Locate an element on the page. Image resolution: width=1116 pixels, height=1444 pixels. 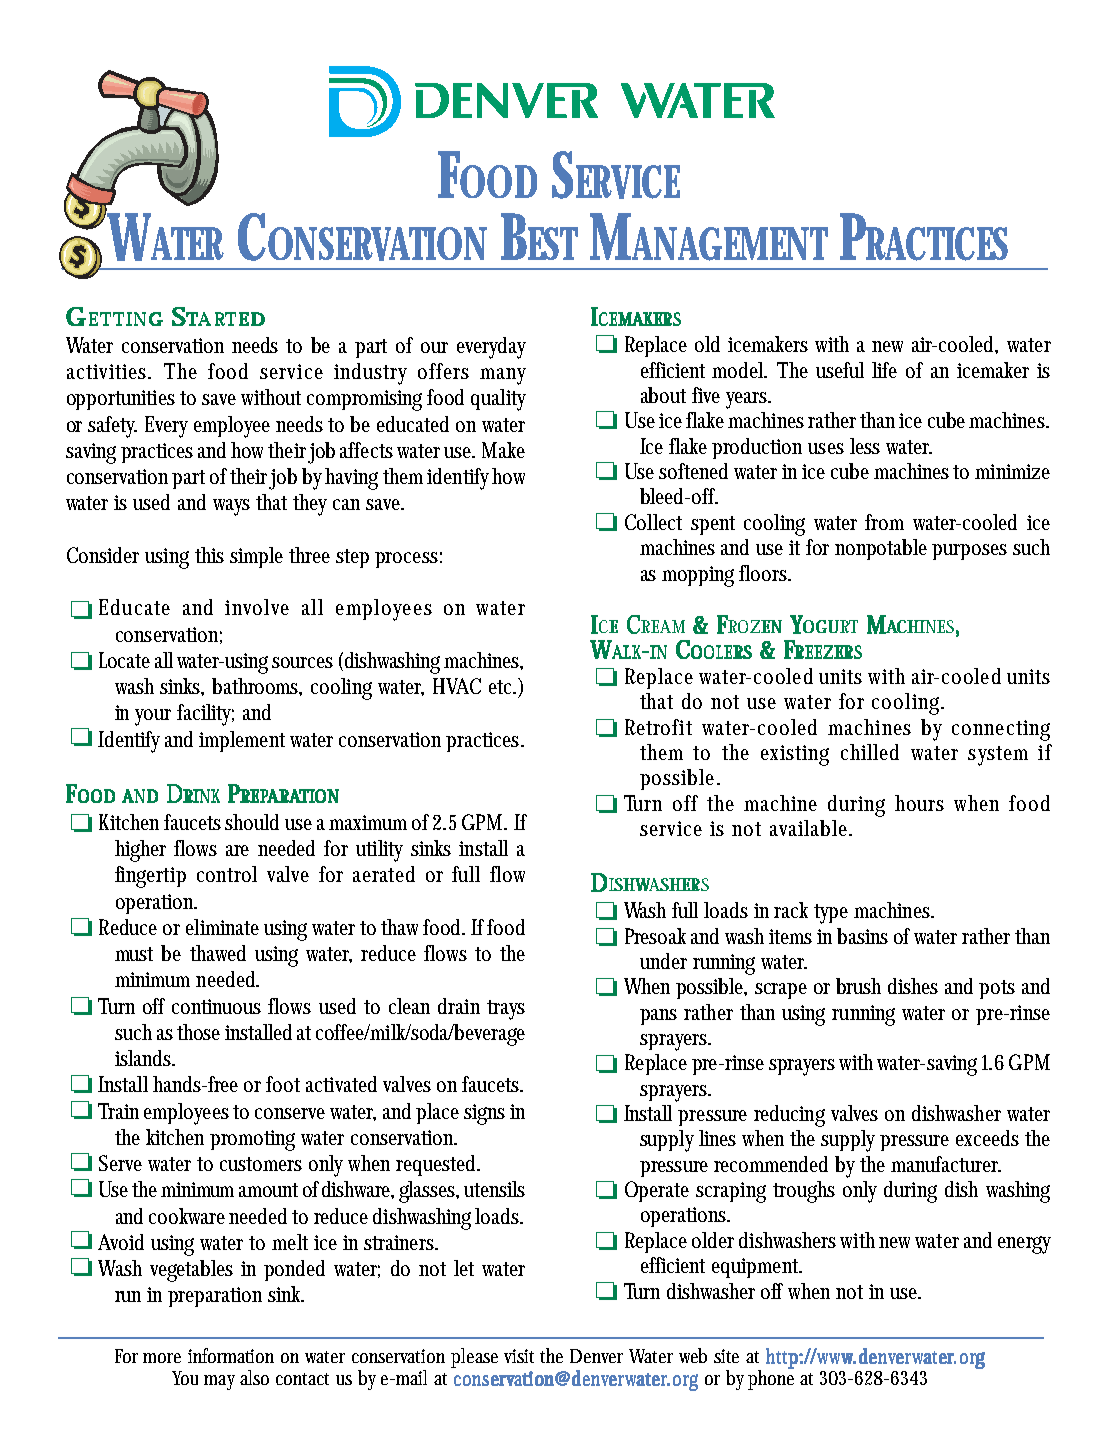
opportunities is located at coordinates (121, 400).
